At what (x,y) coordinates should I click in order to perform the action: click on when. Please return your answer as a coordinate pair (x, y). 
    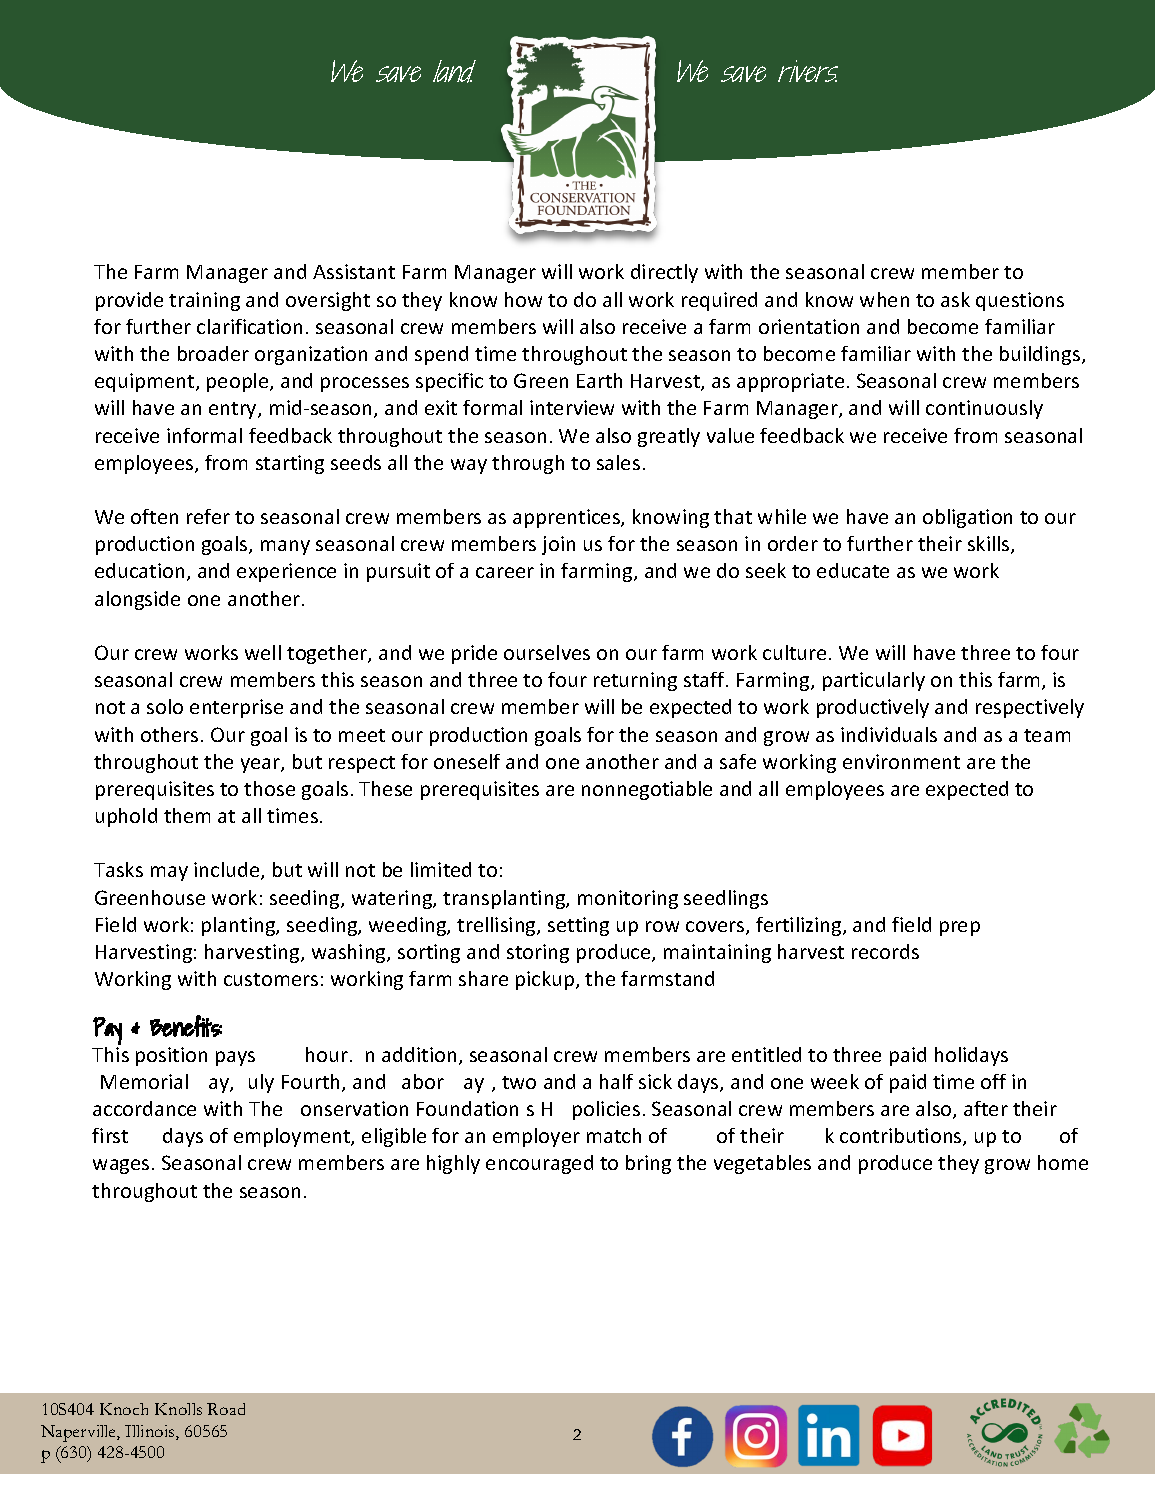
    Looking at the image, I should click on (884, 299).
